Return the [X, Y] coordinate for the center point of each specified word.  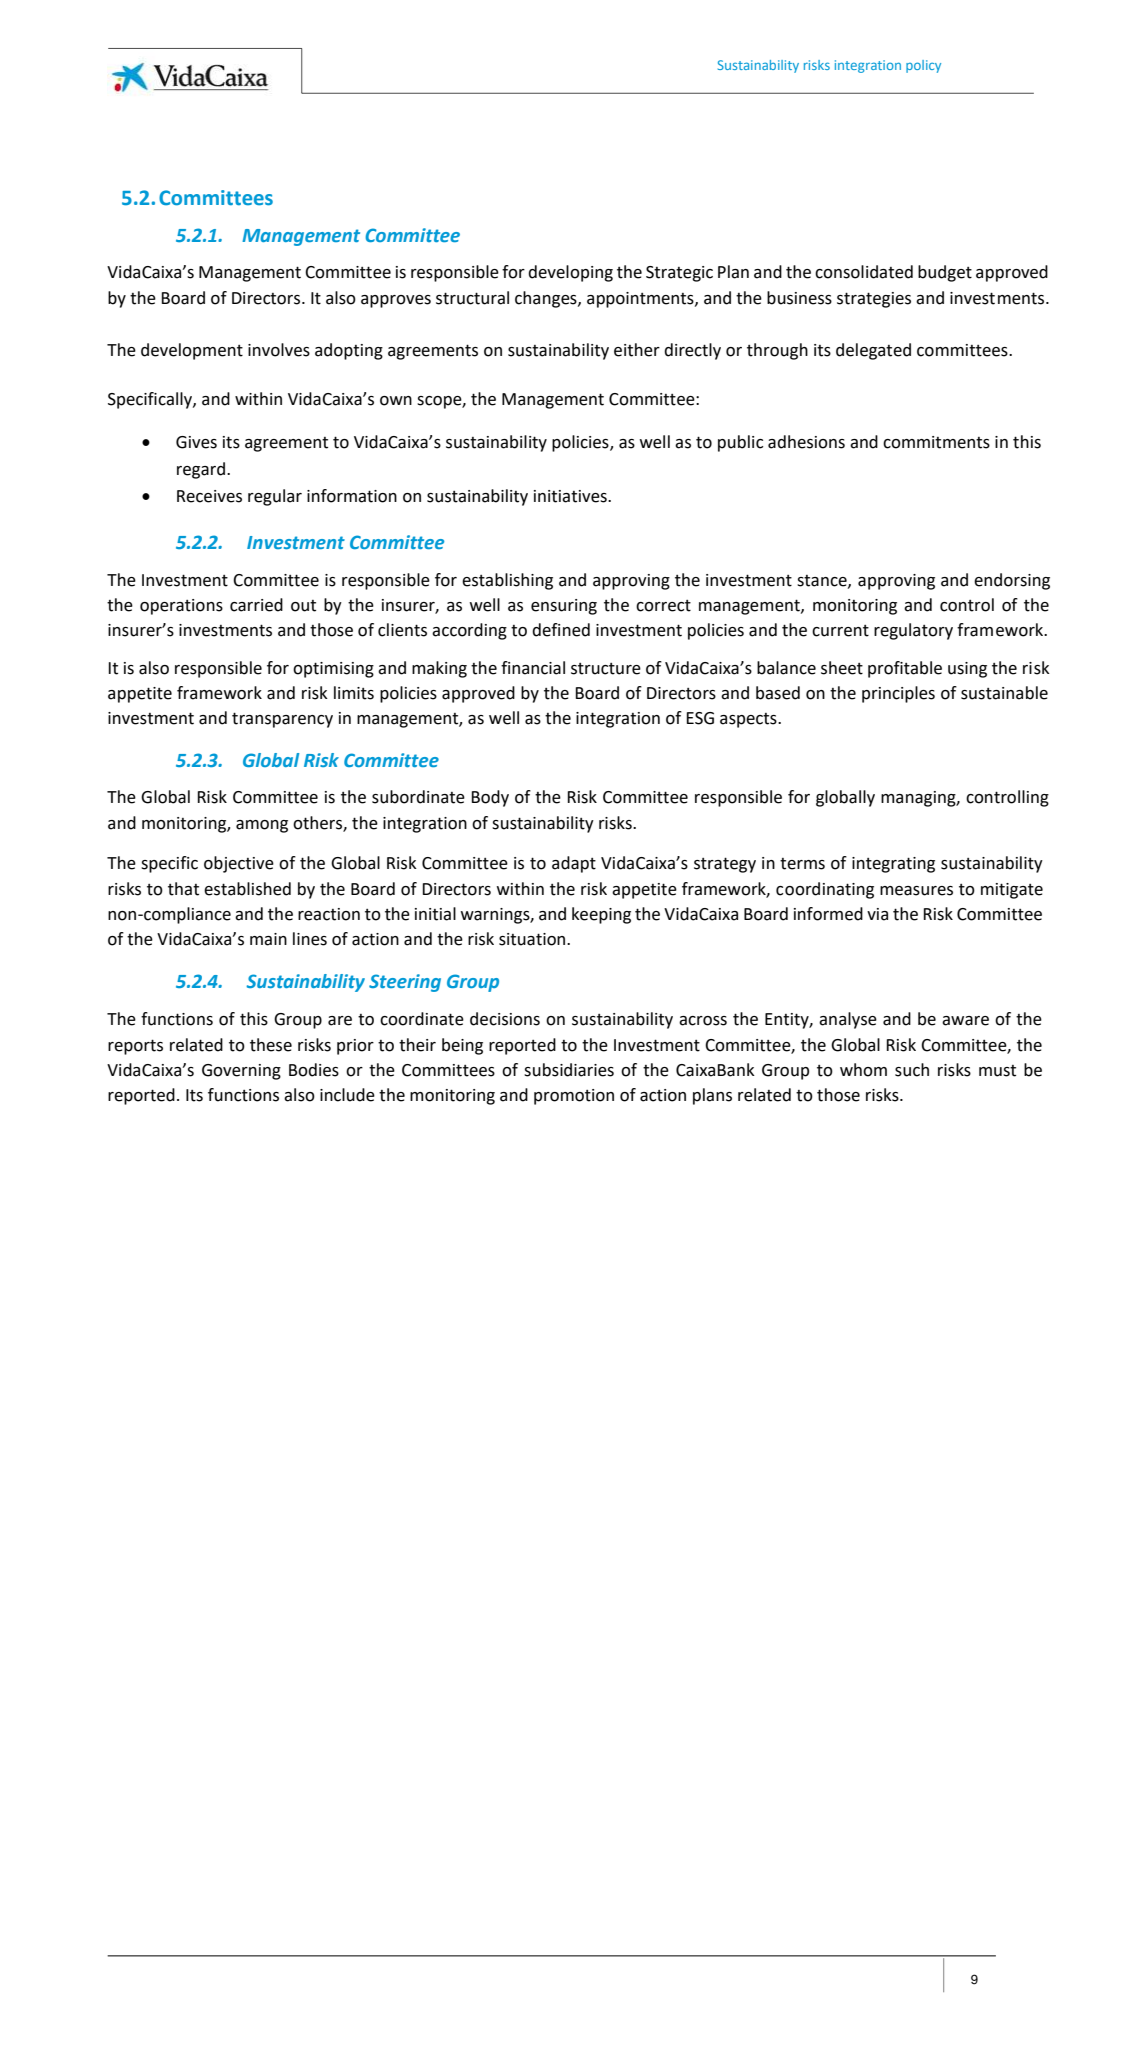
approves [396, 301]
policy [923, 66]
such [912, 1070]
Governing [241, 1072]
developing [570, 273]
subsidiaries [569, 1070]
